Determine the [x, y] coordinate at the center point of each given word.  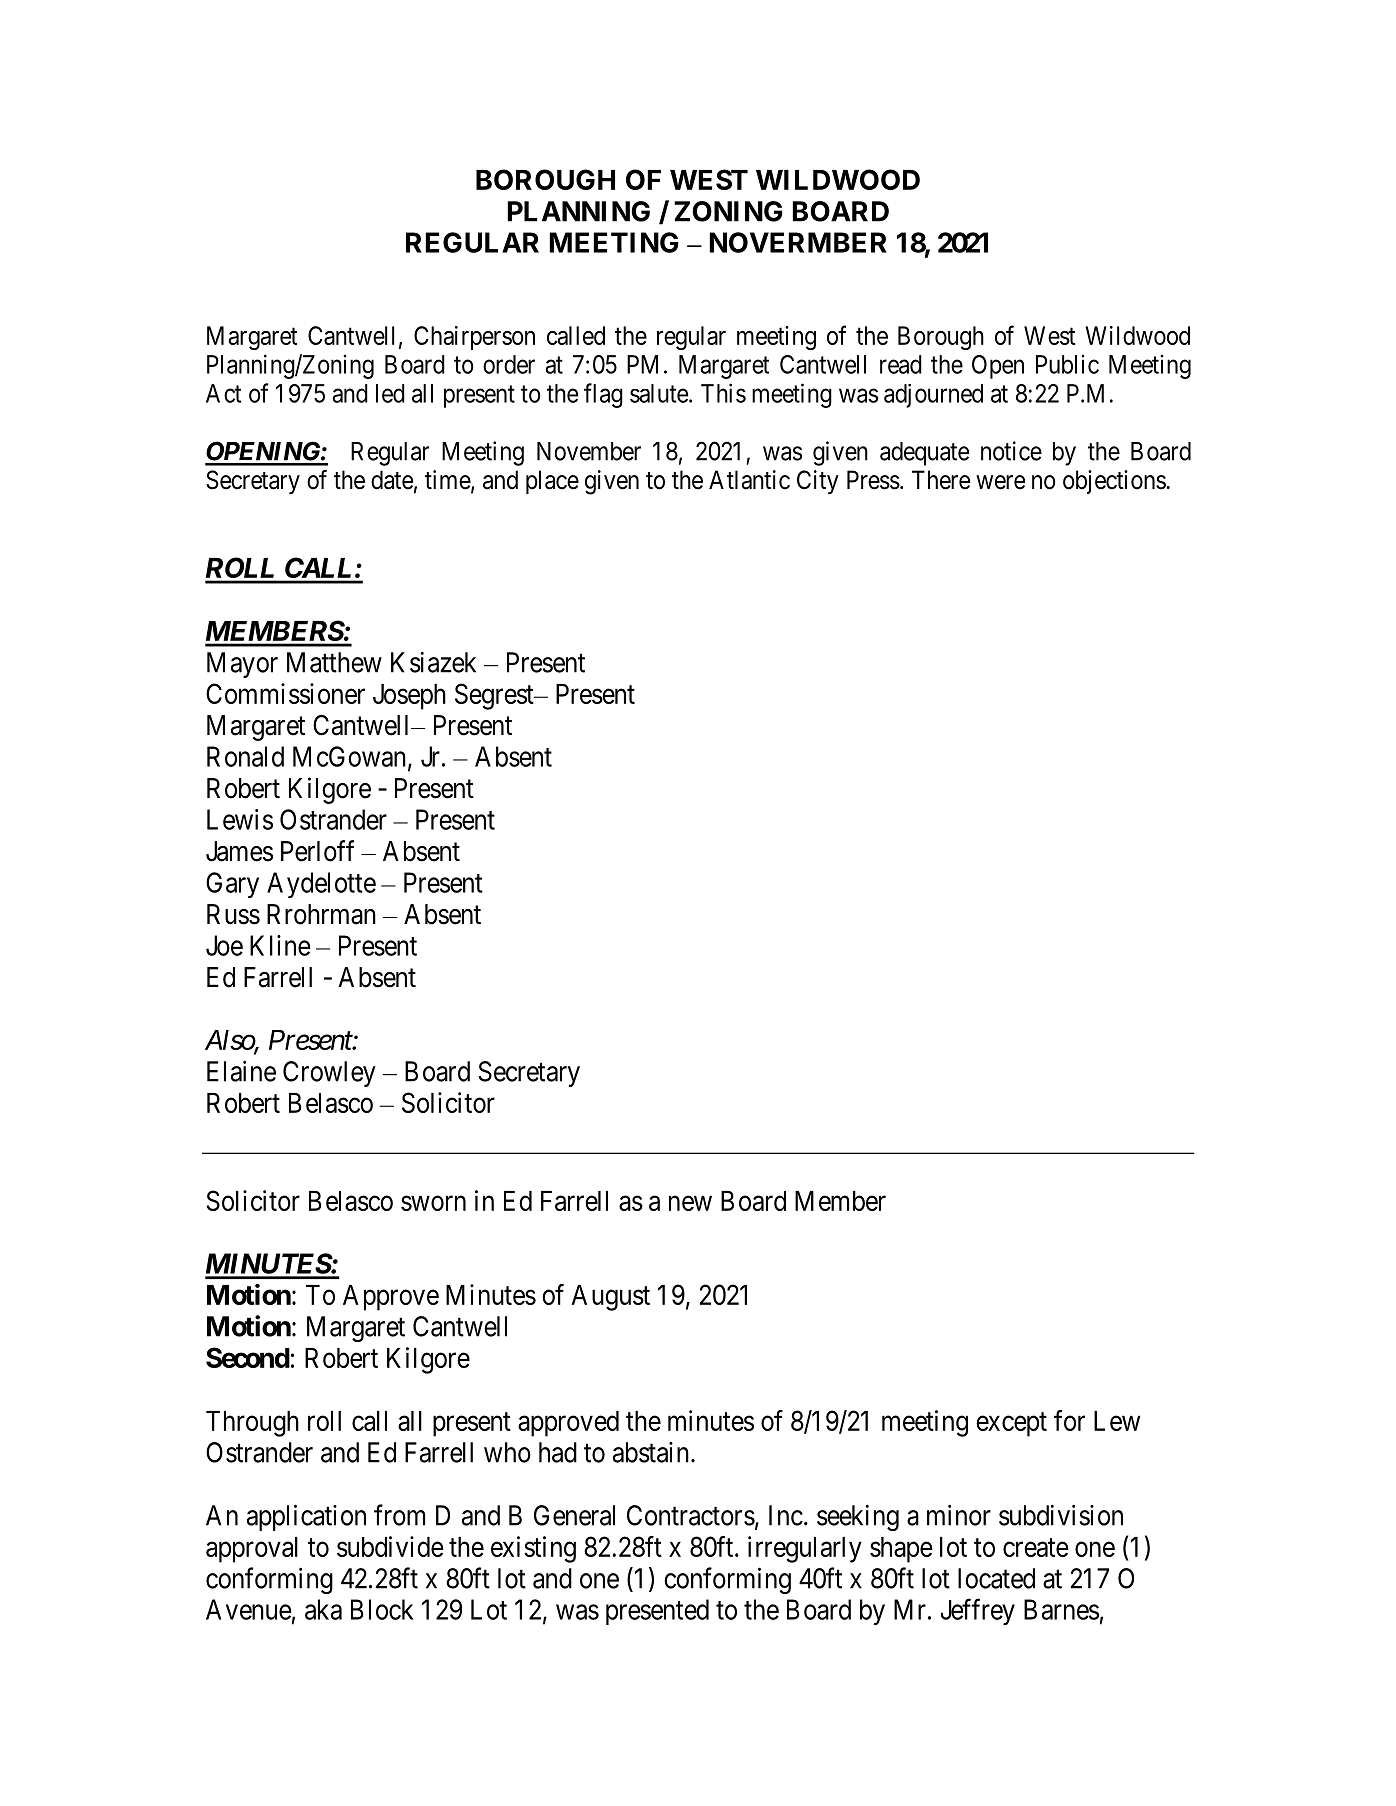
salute [659, 393]
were [1000, 482]
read [901, 364]
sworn [433, 1203]
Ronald [245, 756]
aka [323, 1609]
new [690, 1203]
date [392, 480]
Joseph [409, 697]
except [1011, 1424]
